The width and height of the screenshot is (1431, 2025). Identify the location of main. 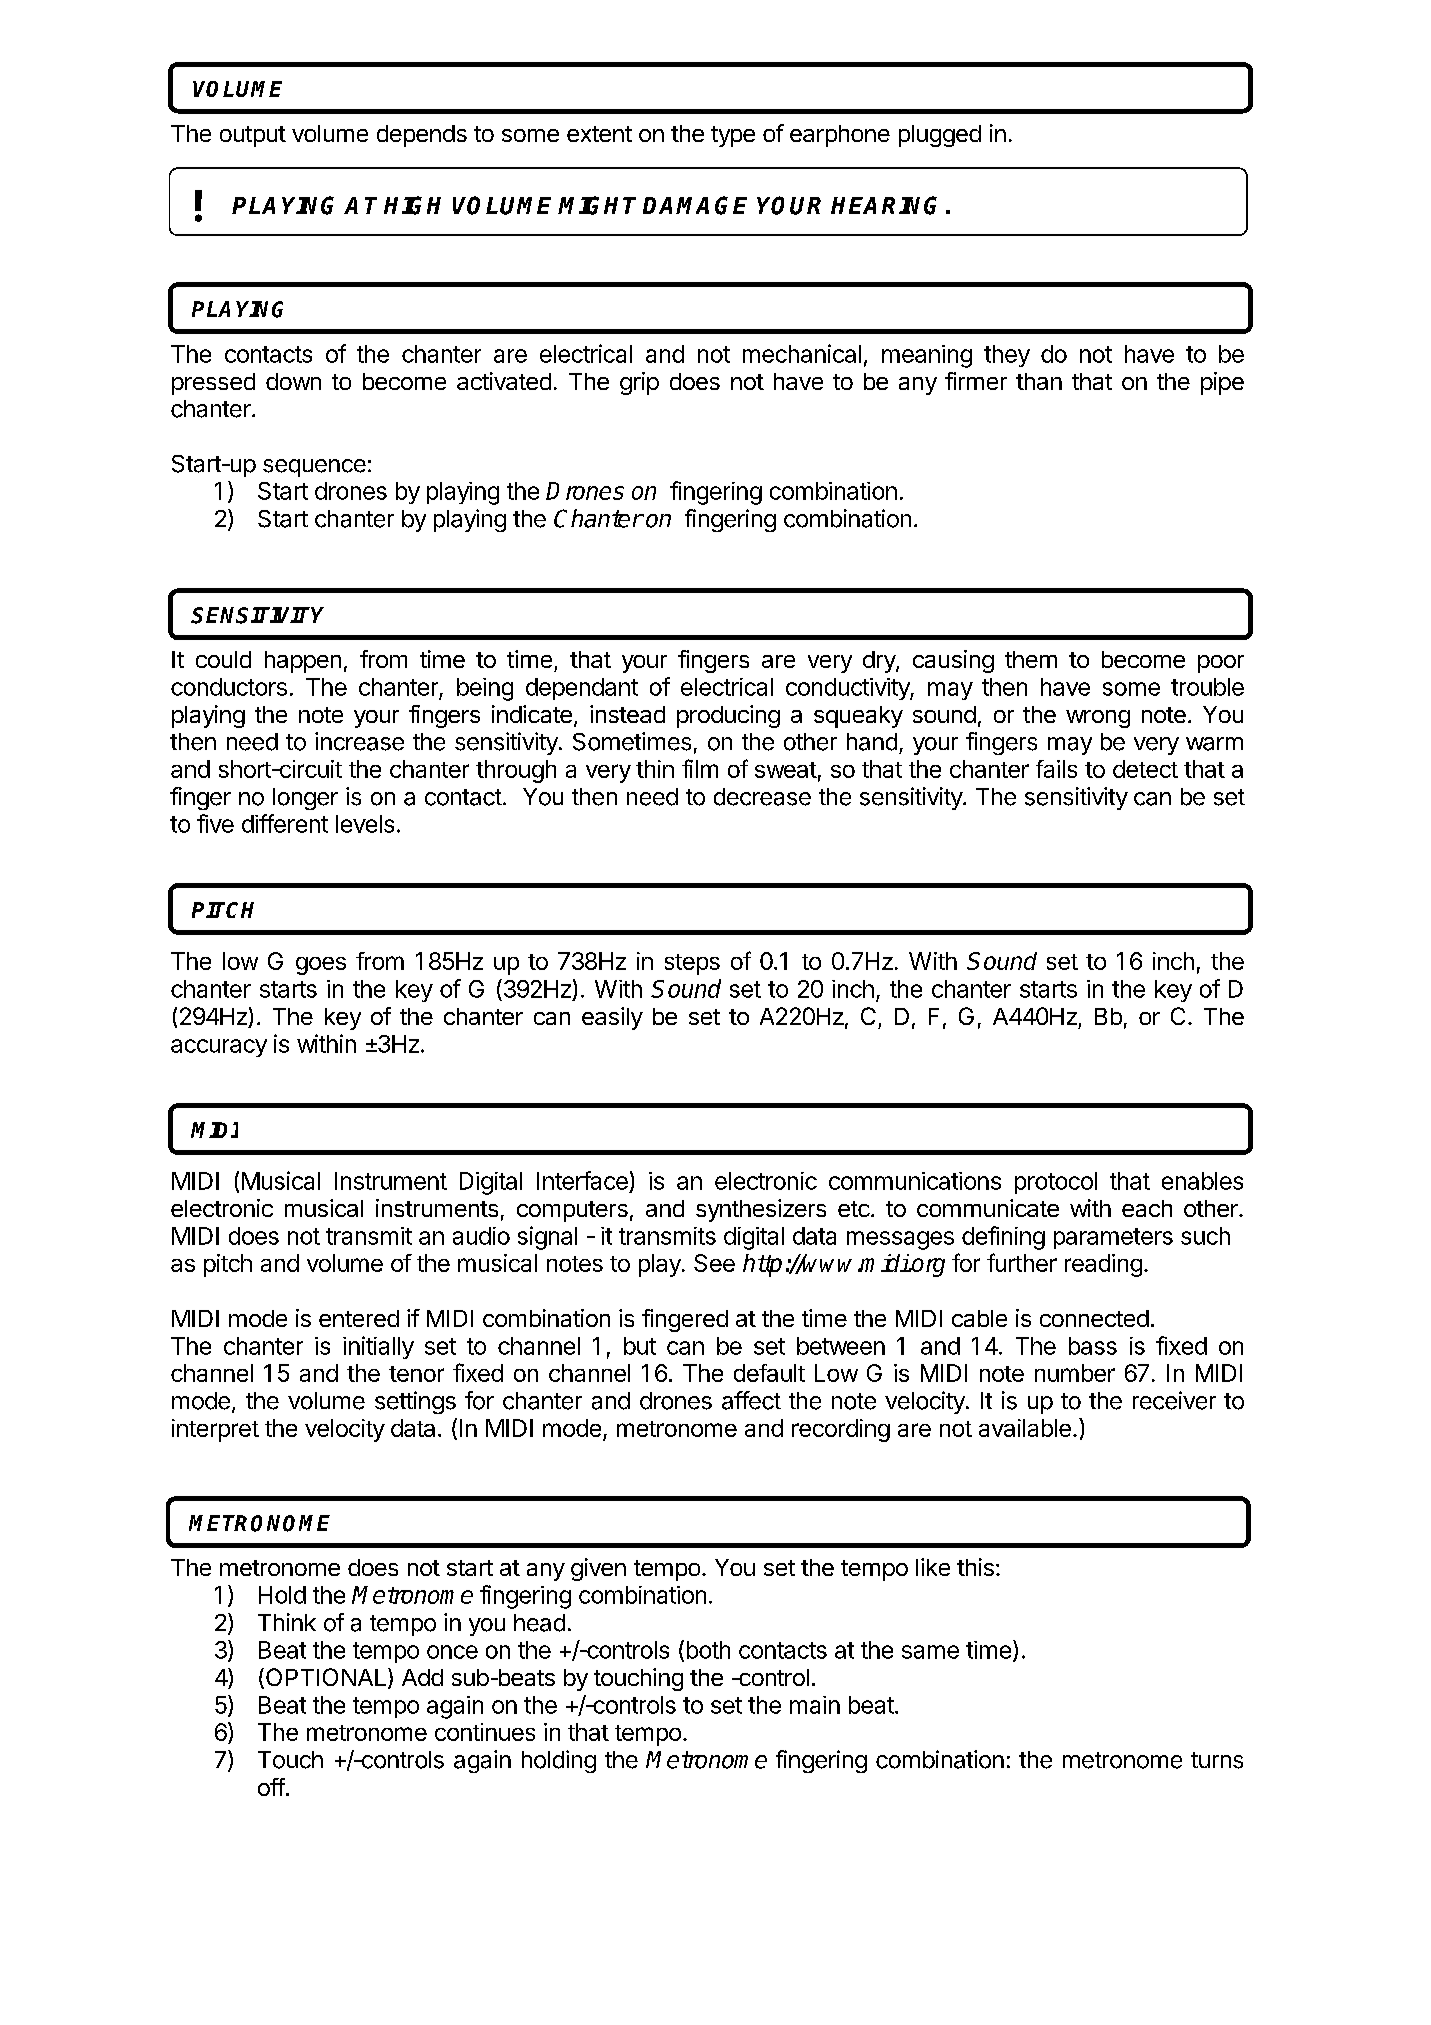
(815, 1705).
